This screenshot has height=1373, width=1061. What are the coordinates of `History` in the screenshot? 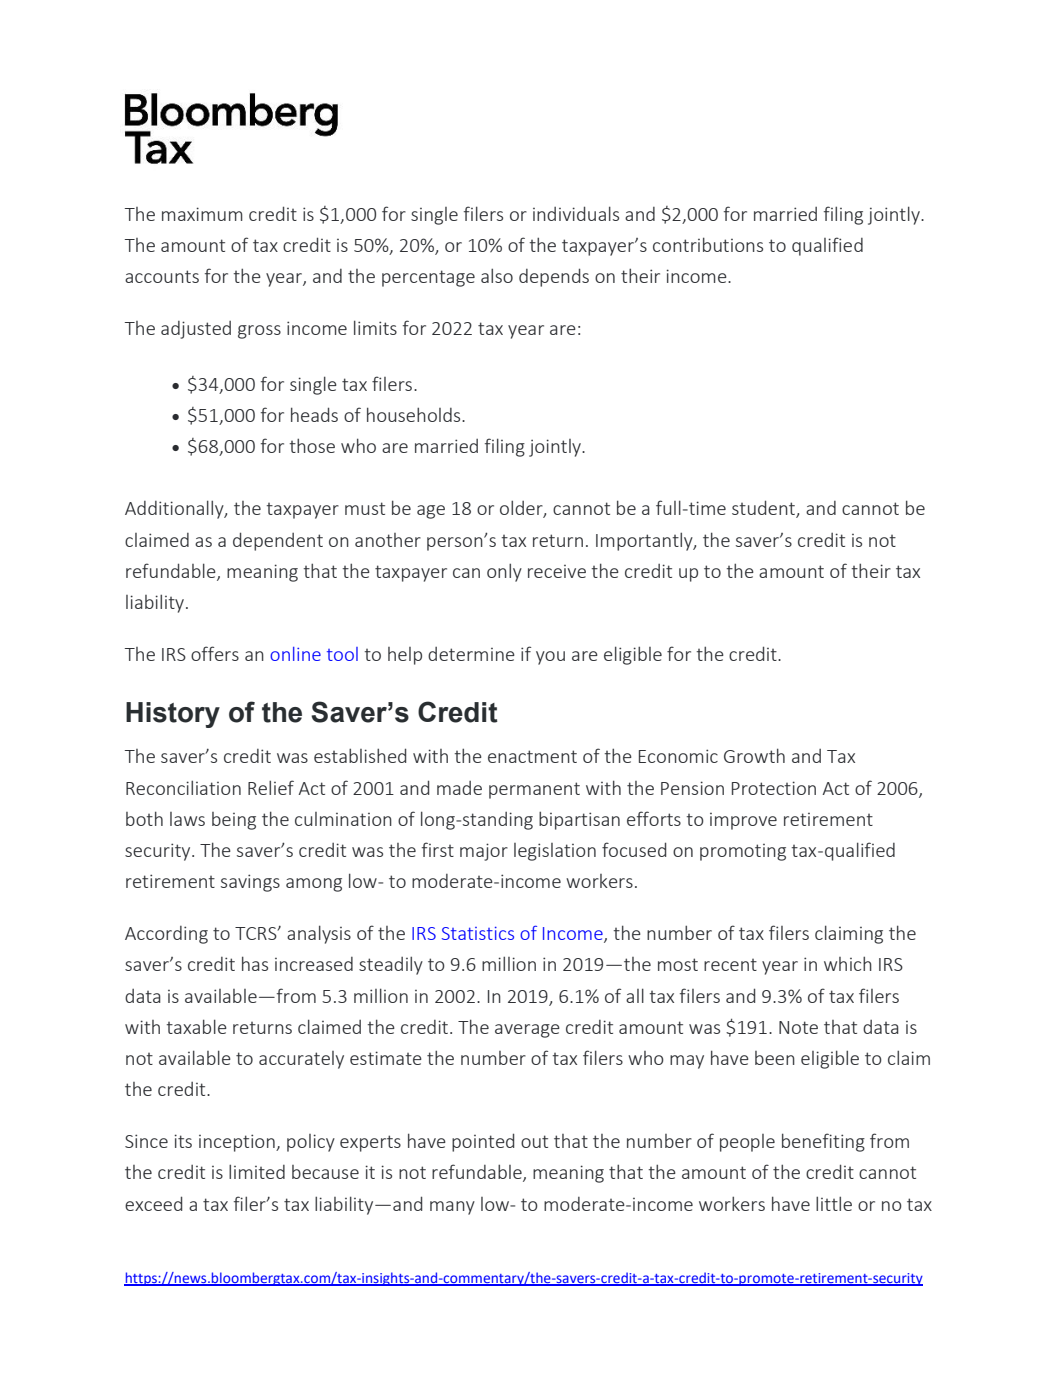 It's located at (173, 715).
